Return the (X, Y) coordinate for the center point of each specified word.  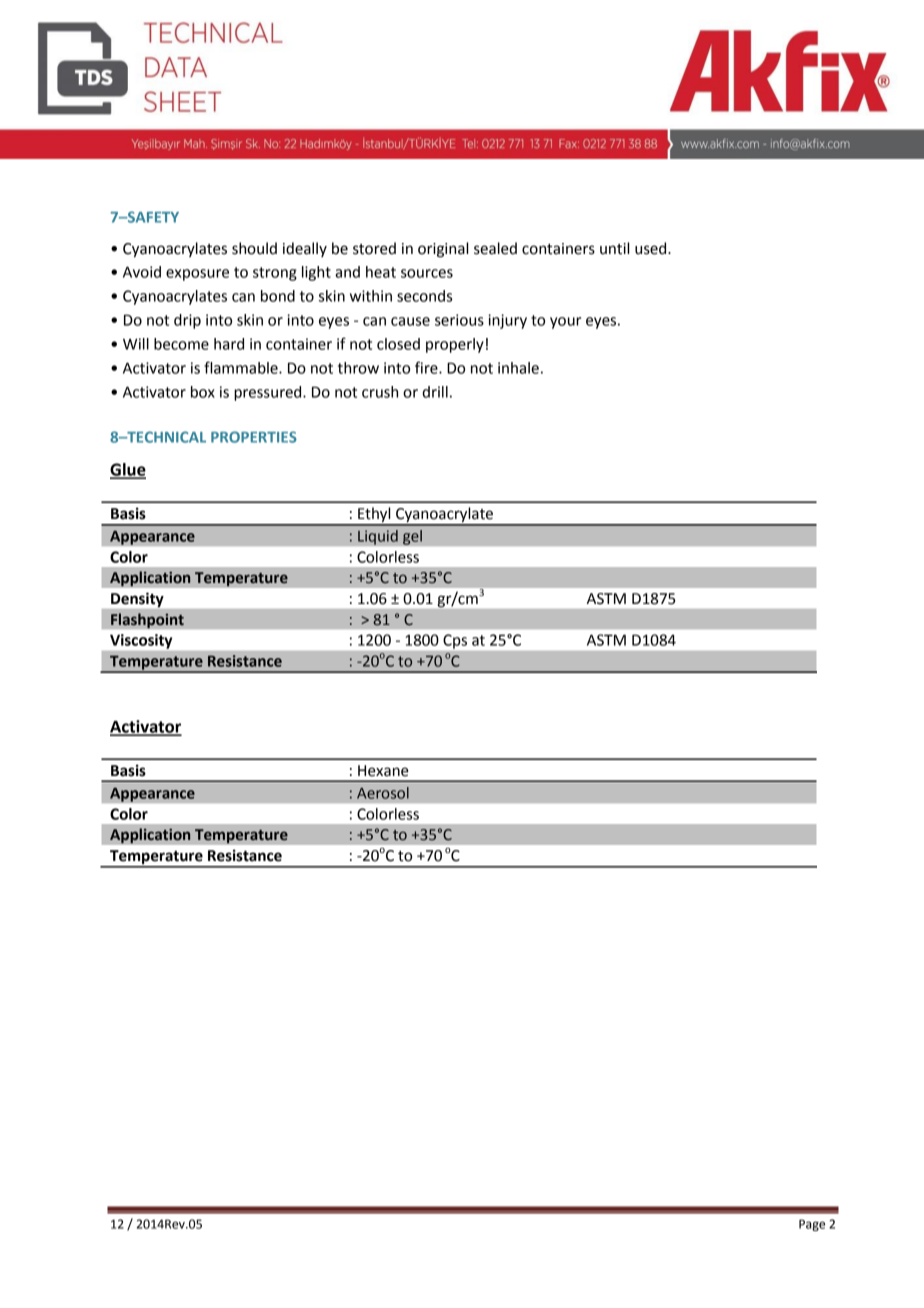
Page (812, 1225)
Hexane (383, 771)
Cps (455, 641)
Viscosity (141, 641)
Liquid (378, 537)
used (652, 248)
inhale (518, 368)
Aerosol (383, 793)
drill (435, 392)
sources (427, 273)
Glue (128, 470)
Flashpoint (147, 621)
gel (412, 537)
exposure (197, 275)
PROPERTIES (254, 437)
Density (137, 600)
